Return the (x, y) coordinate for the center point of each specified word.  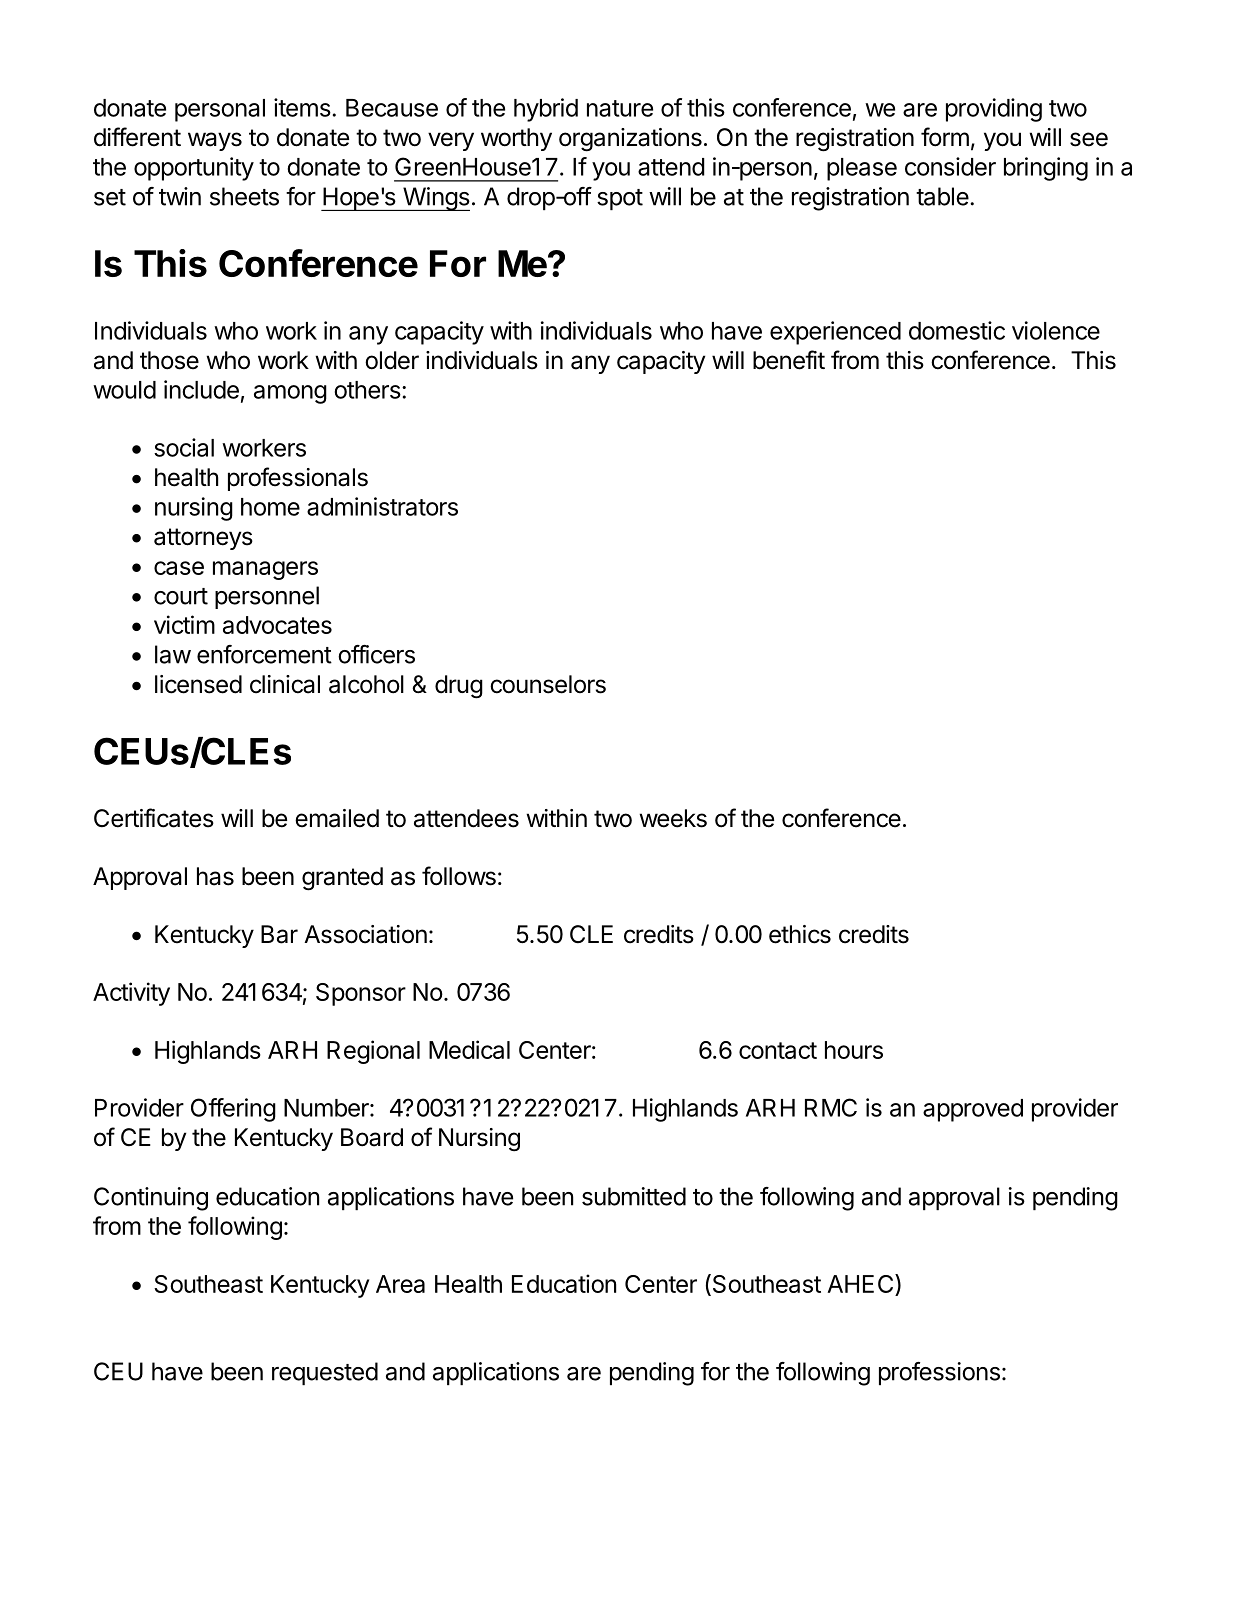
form (945, 137)
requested (325, 1373)
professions (939, 1373)
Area (400, 1284)
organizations (630, 140)
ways (215, 141)
